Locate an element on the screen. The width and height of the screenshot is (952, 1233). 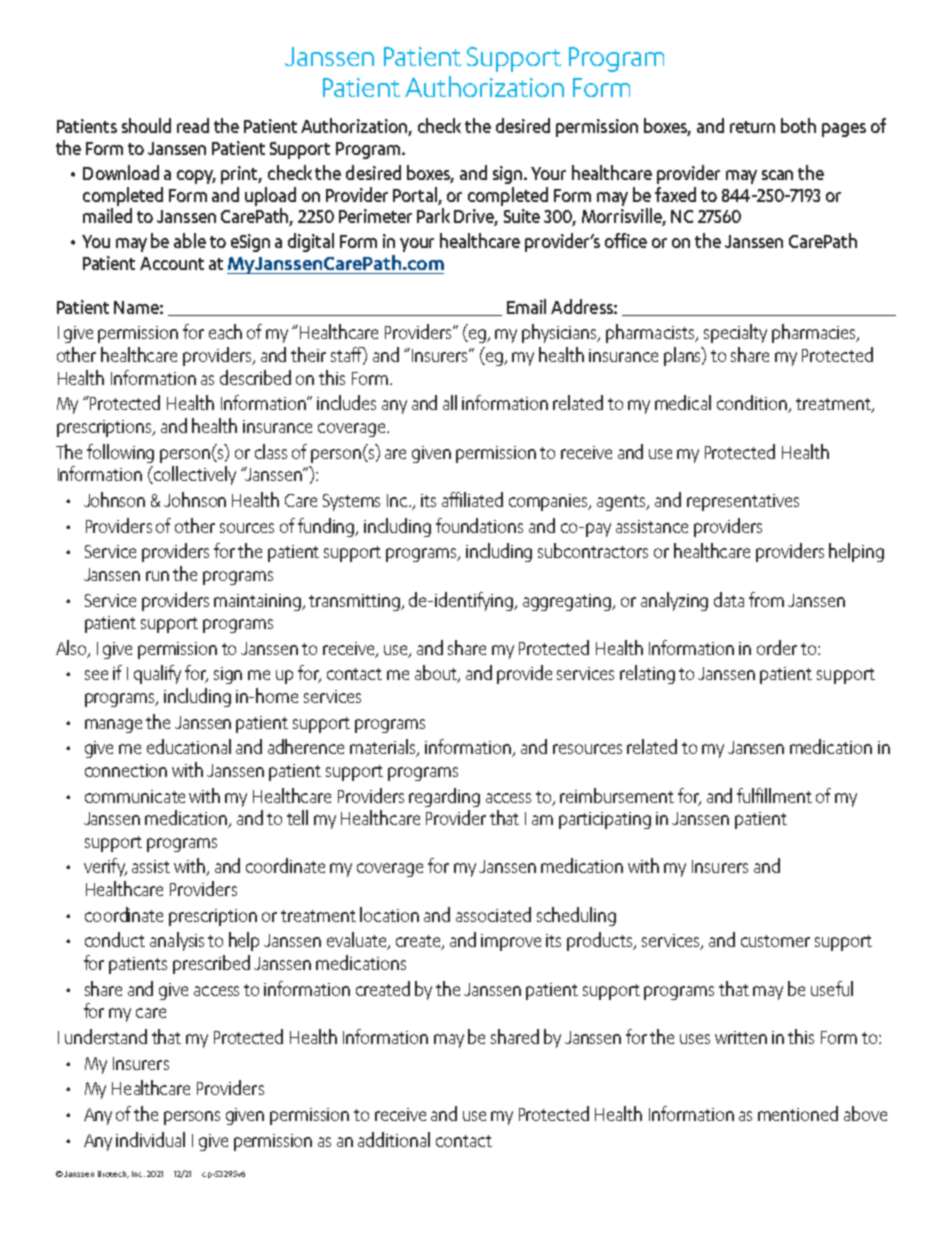
scan is located at coordinates (777, 175).
